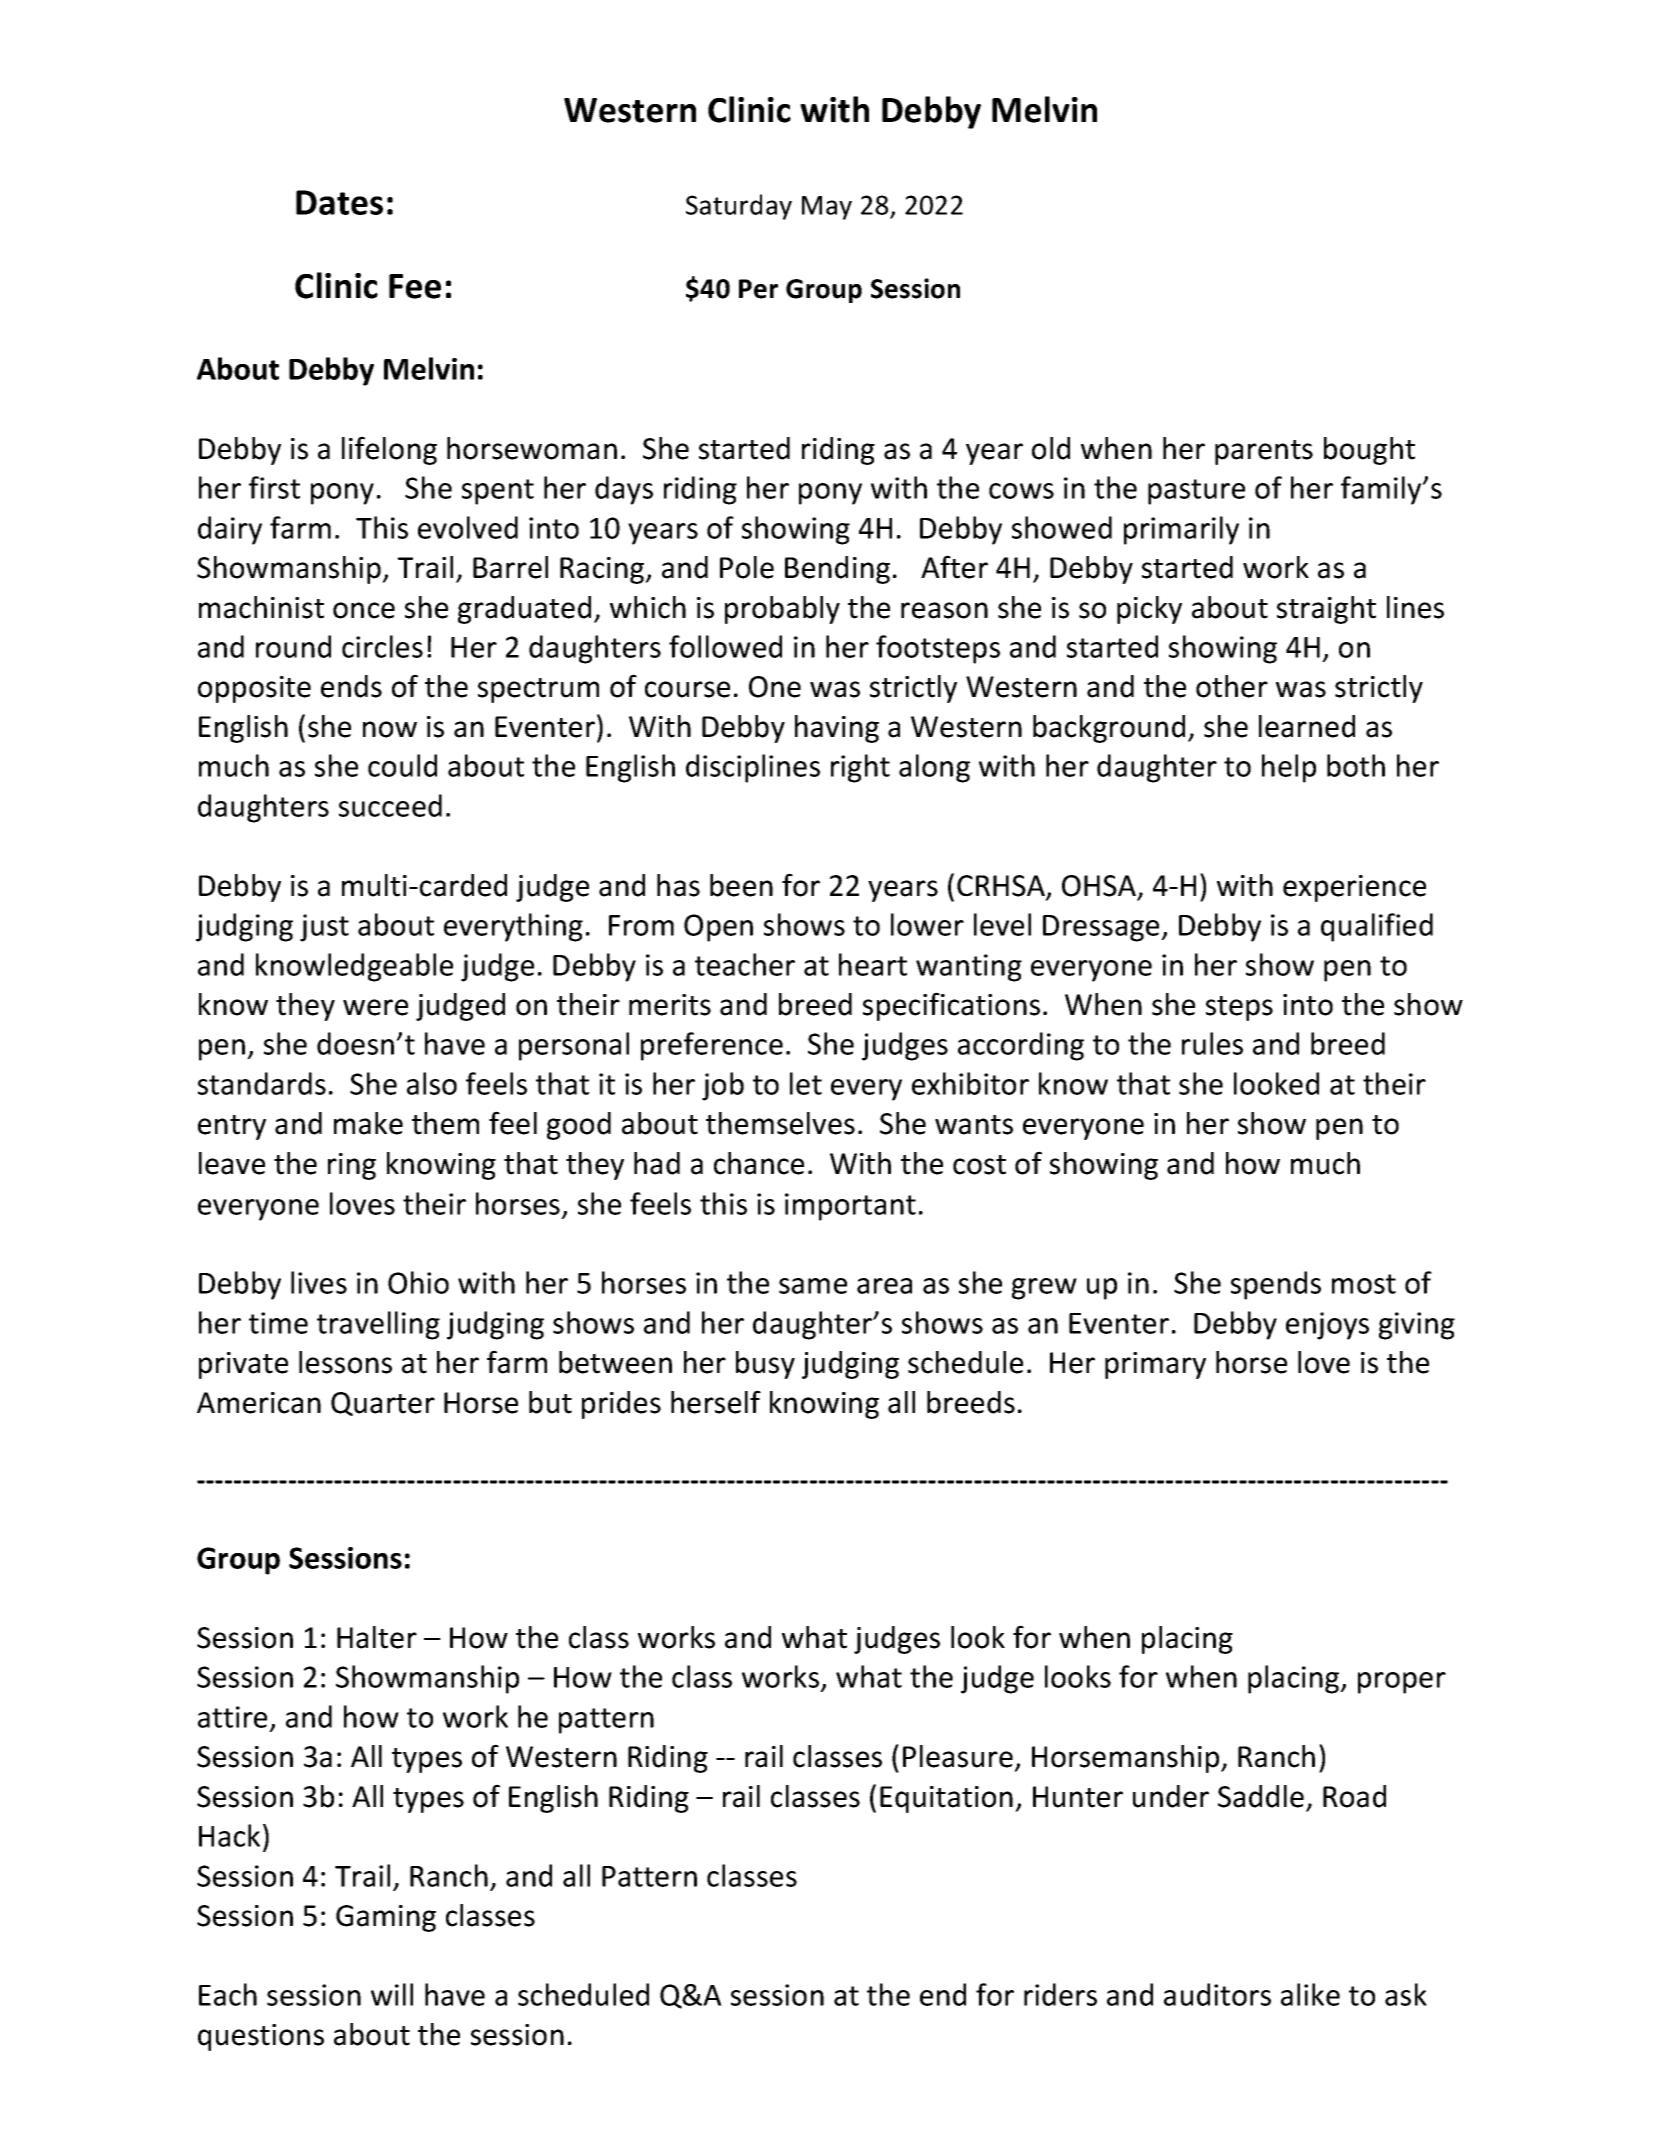 This page has width=1661, height=2149. What do you see at coordinates (860, 768) in the page?
I see `right` at bounding box center [860, 768].
